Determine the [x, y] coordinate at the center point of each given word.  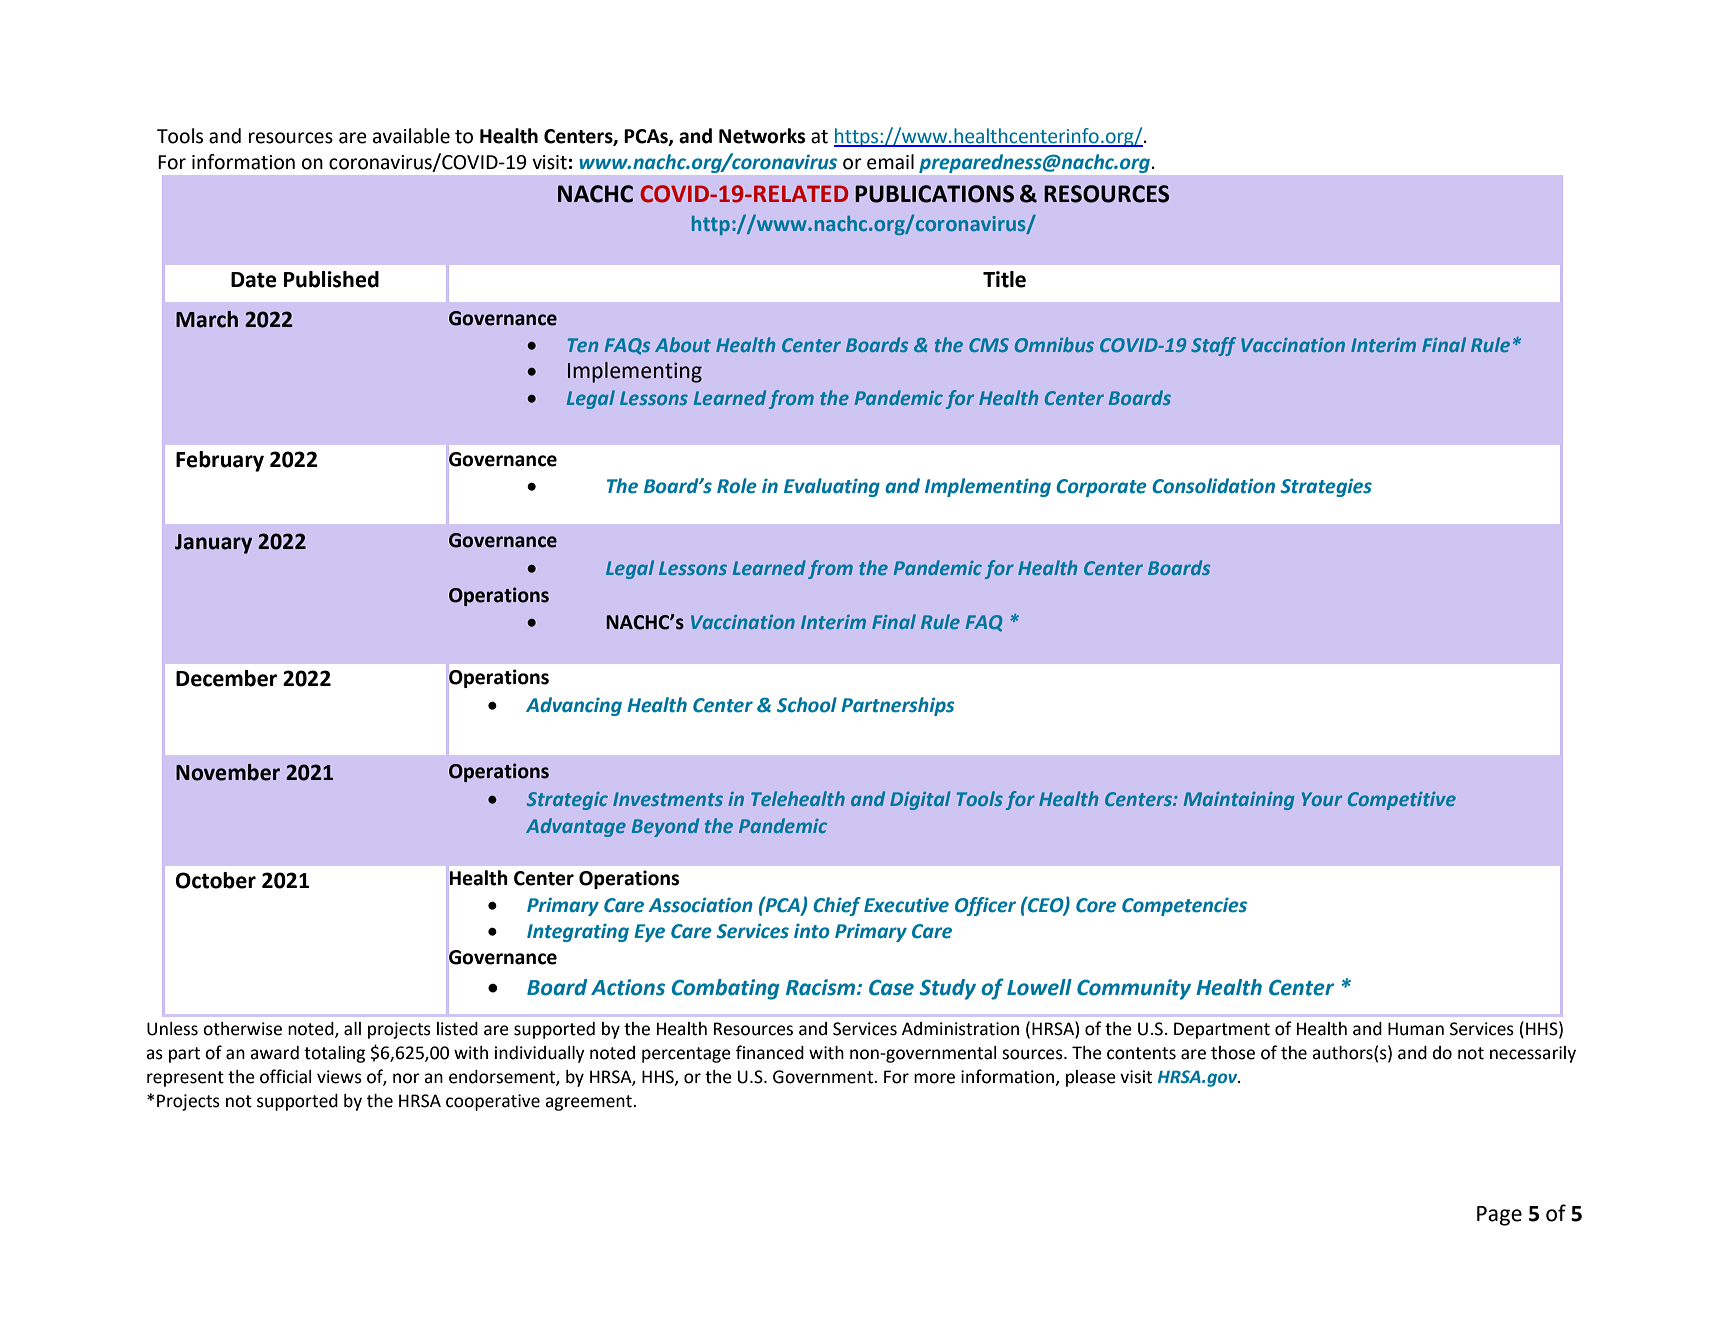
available [411, 136]
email [890, 162]
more [934, 1078]
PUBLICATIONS [934, 194]
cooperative [493, 1102]
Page [1499, 1216]
